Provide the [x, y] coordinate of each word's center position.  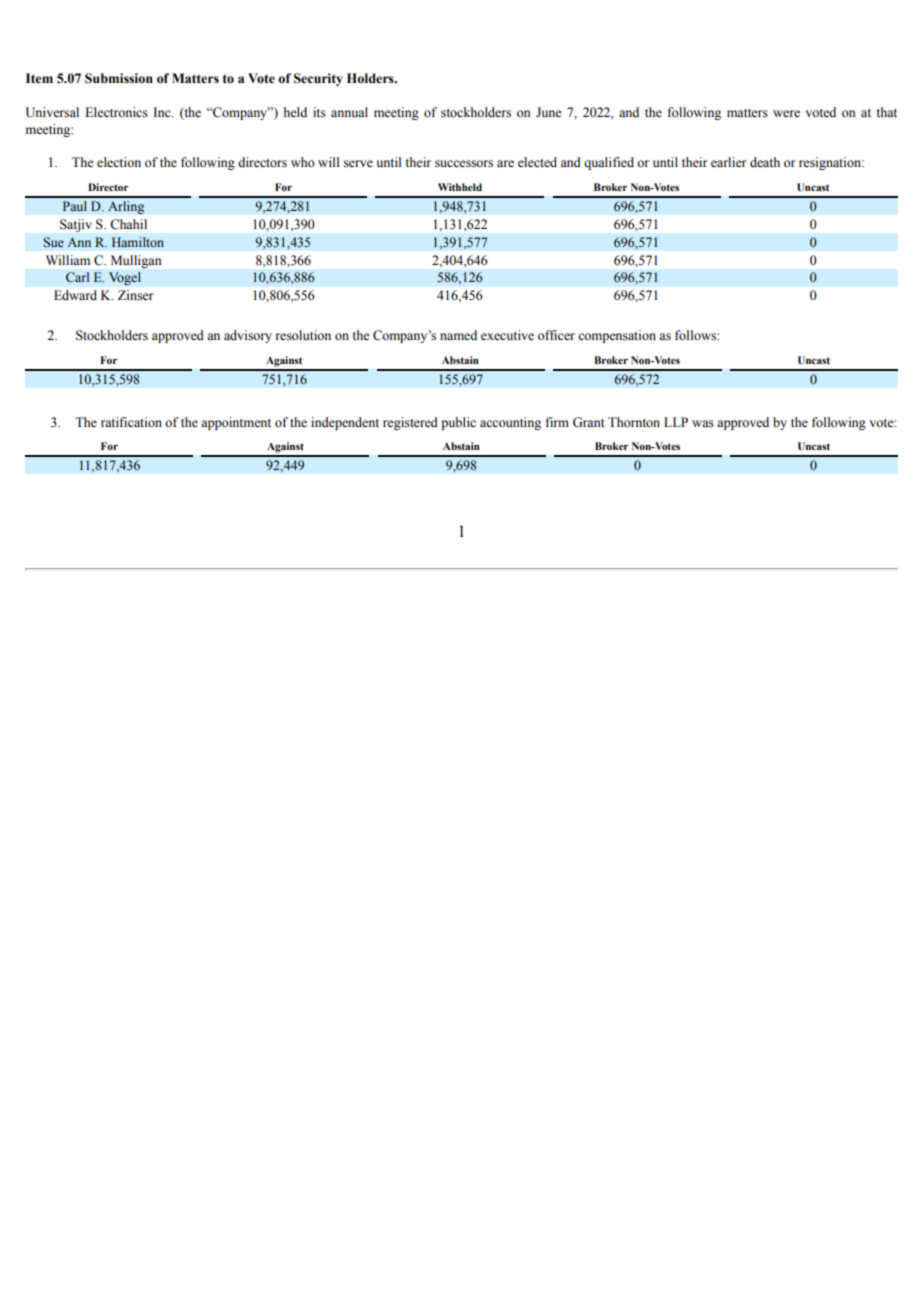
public [458, 423]
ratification [131, 422]
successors [464, 164]
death [765, 162]
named [458, 335]
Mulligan [136, 261]
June [549, 112]
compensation [617, 336]
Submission [119, 78]
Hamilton [138, 242]
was [703, 423]
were [786, 113]
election [119, 162]
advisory [248, 336]
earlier [728, 162]
